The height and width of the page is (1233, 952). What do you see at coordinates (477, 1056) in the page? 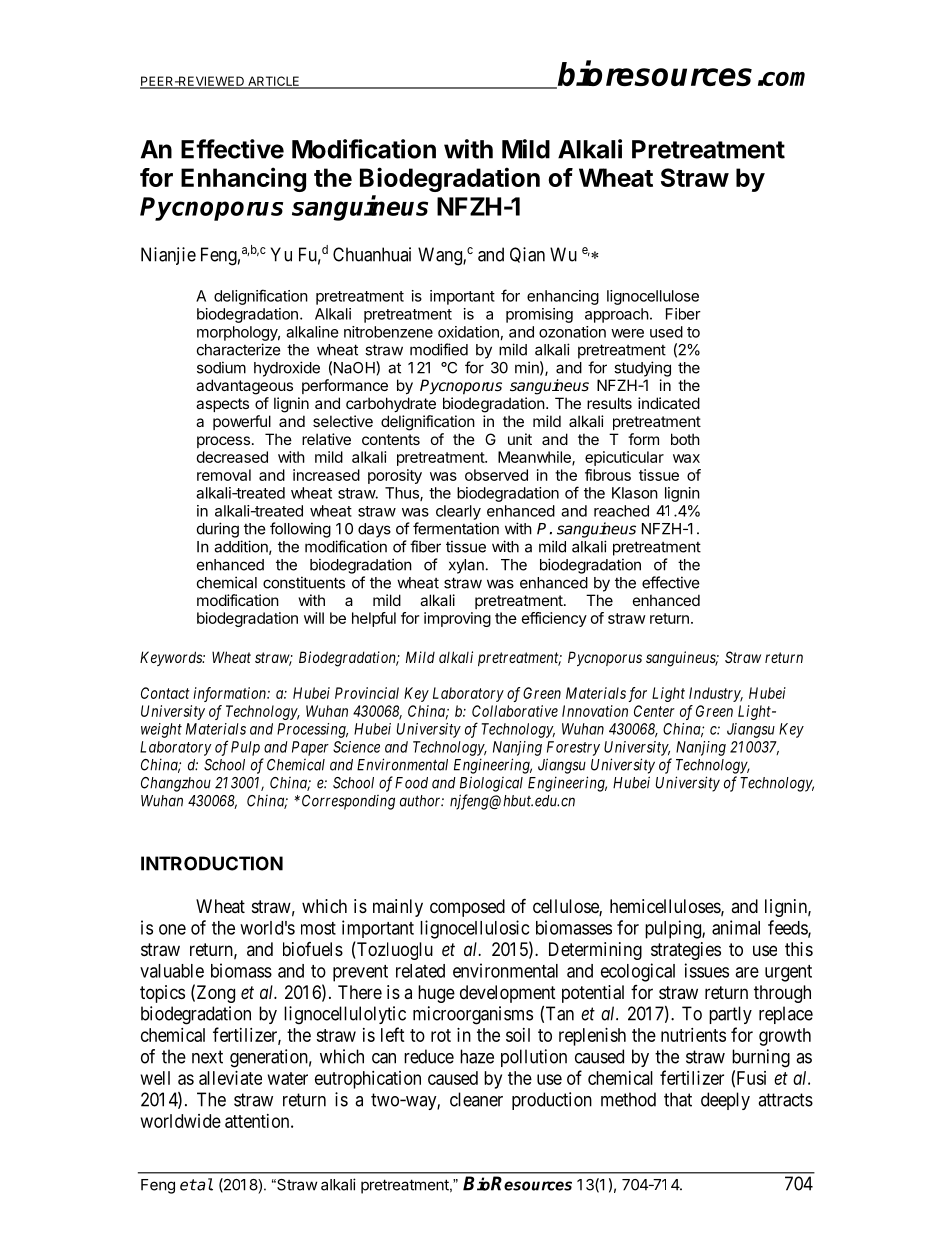
I see `haze` at bounding box center [477, 1056].
